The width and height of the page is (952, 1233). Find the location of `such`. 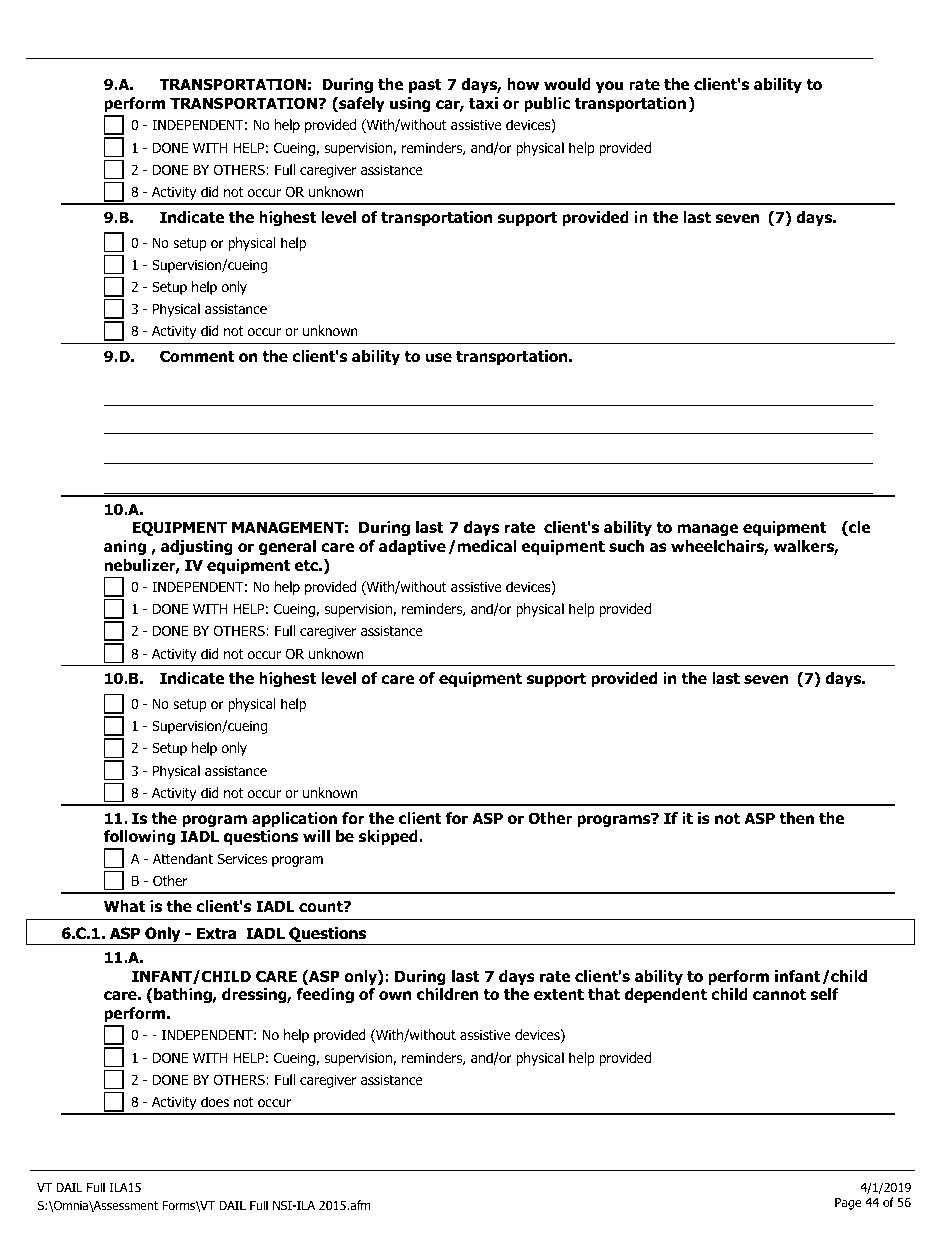

such is located at coordinates (626, 546).
